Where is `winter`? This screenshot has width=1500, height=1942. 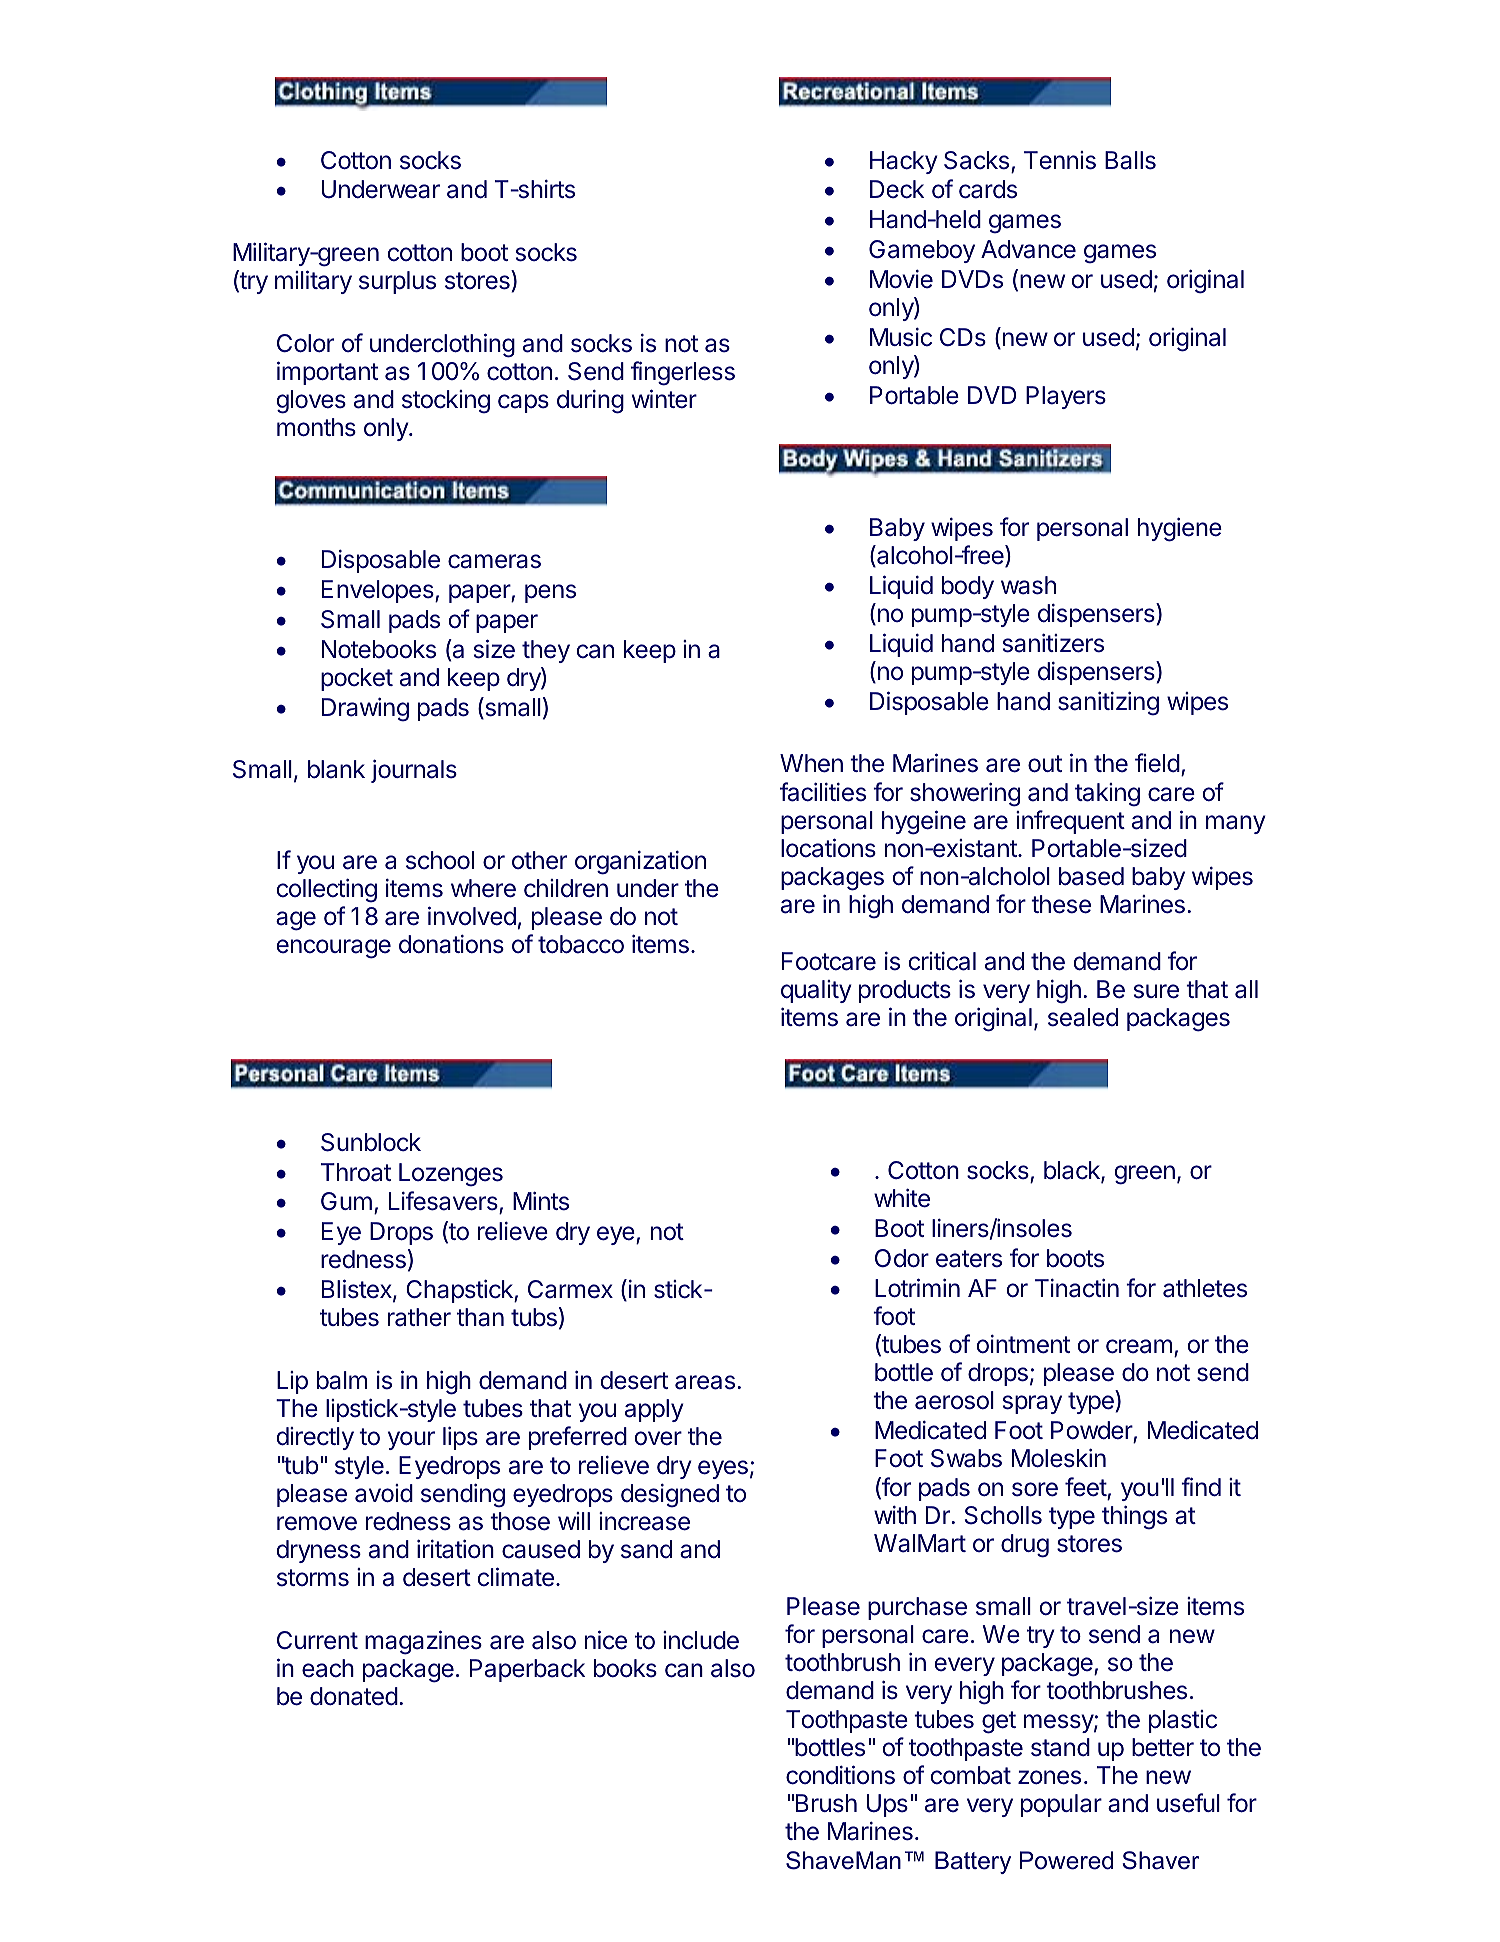 winter is located at coordinates (664, 399).
